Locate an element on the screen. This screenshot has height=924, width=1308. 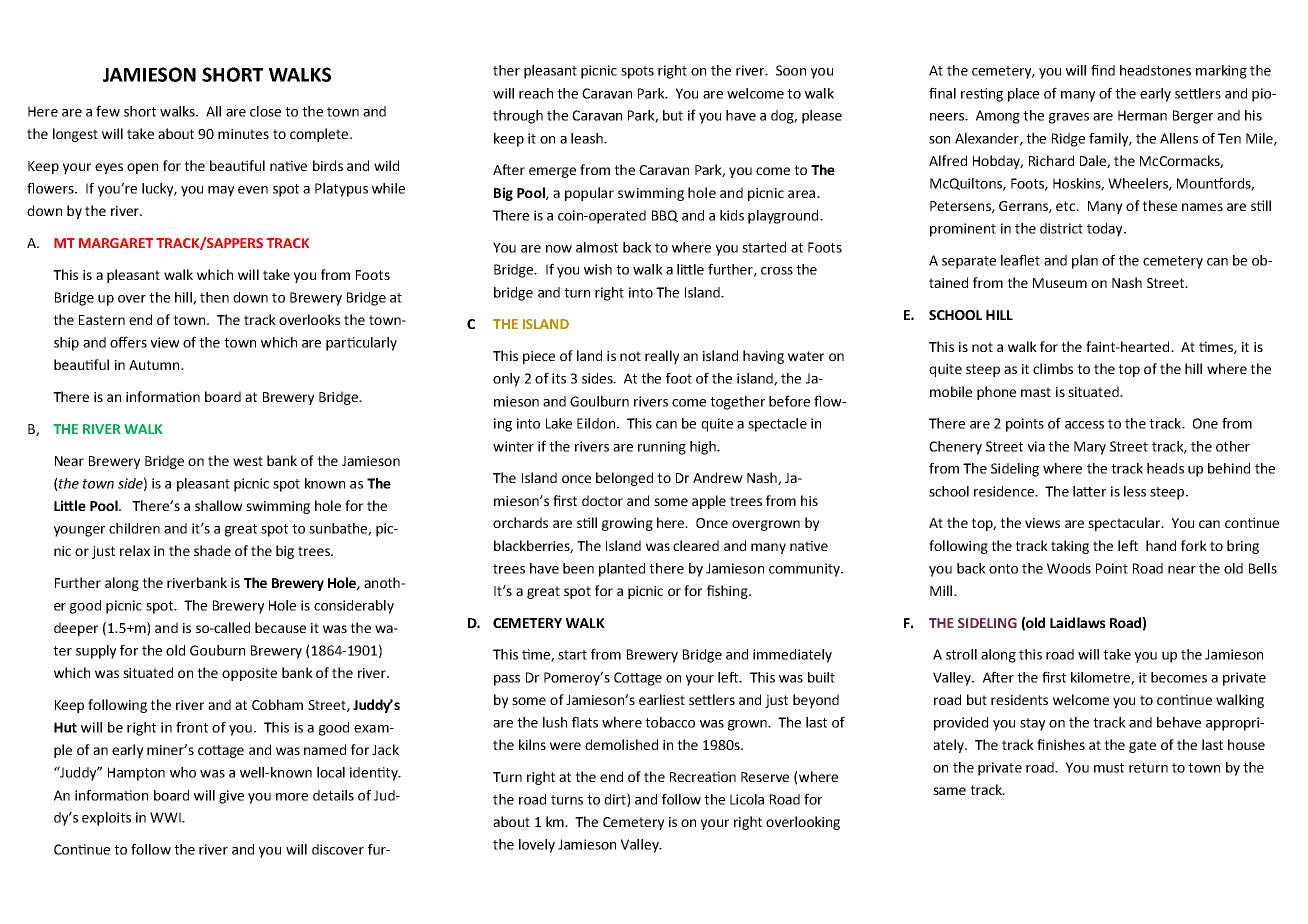
reach is located at coordinates (536, 93).
